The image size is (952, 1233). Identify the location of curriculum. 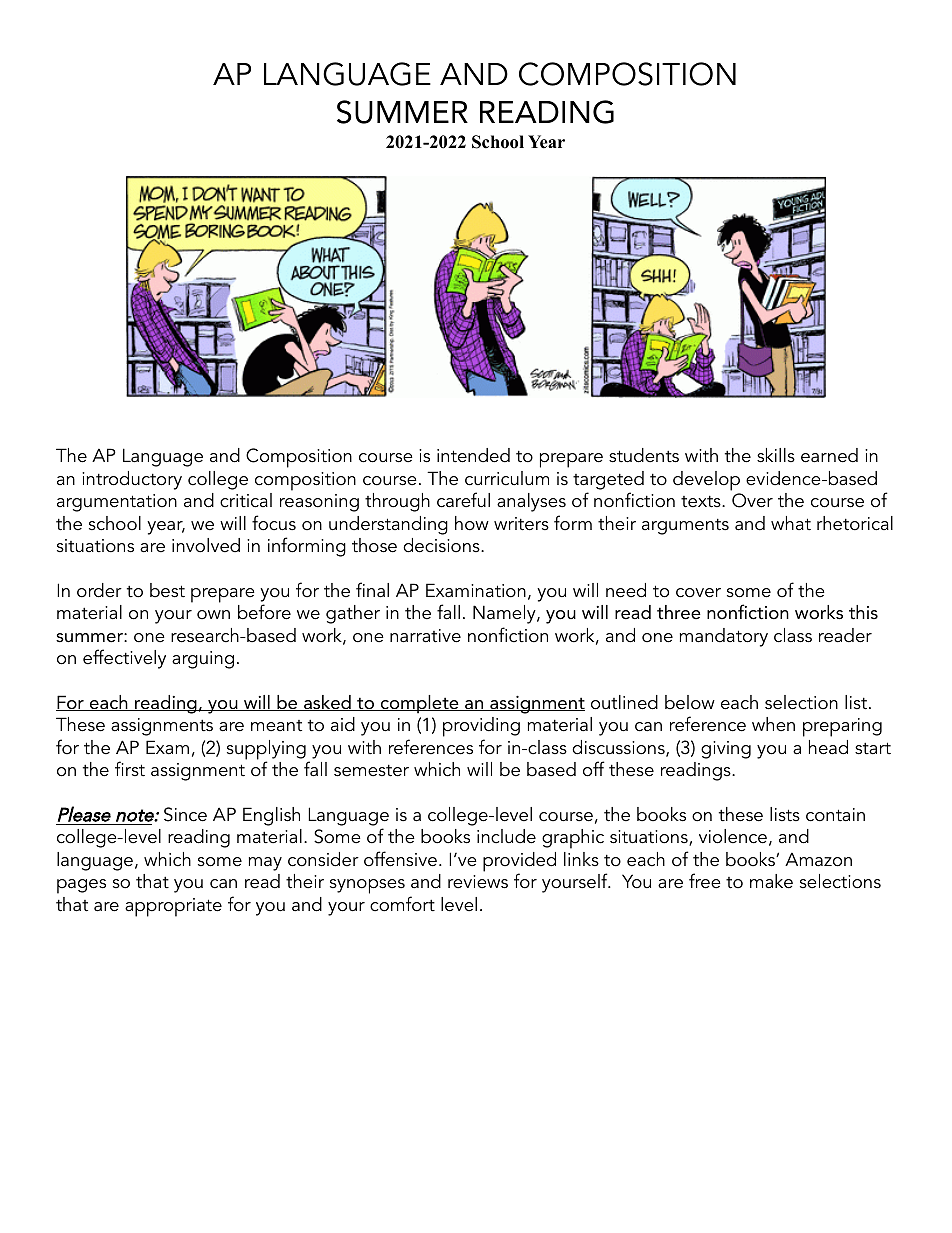
(507, 478).
